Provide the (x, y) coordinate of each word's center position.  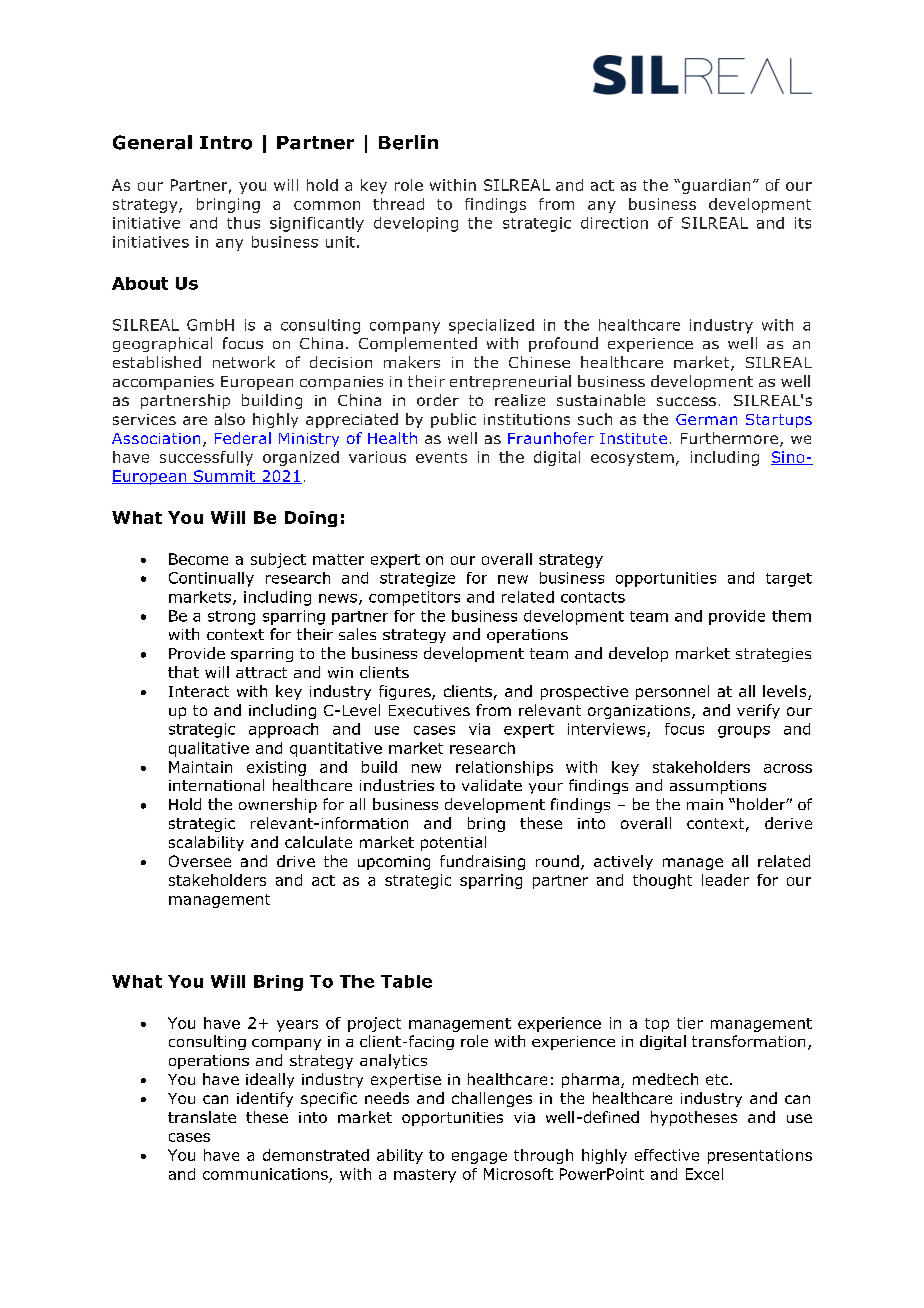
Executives (429, 710)
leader (725, 880)
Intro (226, 143)
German (706, 419)
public (453, 420)
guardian (716, 186)
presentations (760, 1156)
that (183, 672)
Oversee (200, 861)
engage (479, 1158)
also (230, 419)
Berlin (408, 142)
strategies (773, 655)
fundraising (482, 862)
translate (202, 1117)
